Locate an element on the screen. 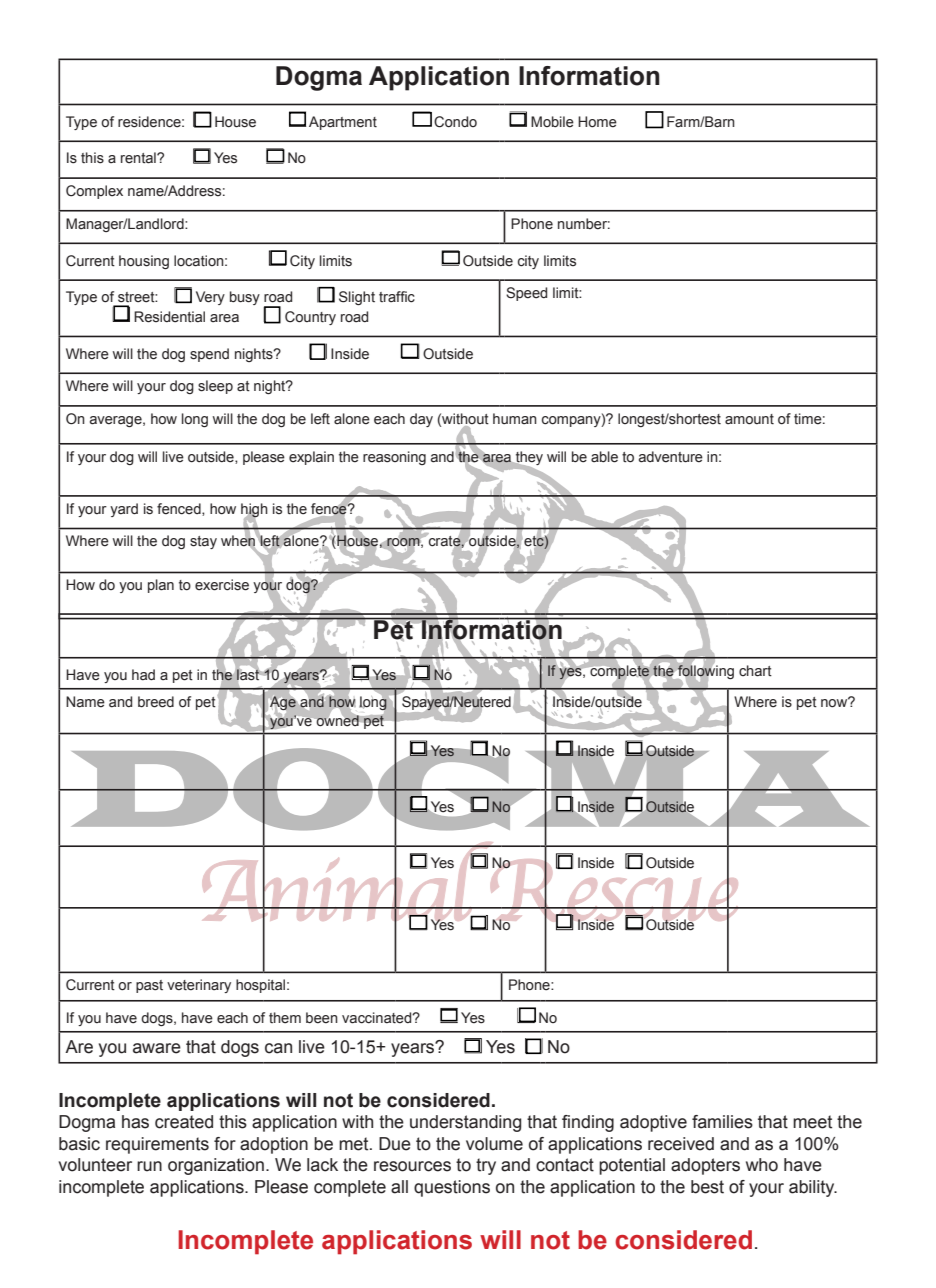 The height and width of the screenshot is (1288, 936). adventure is located at coordinates (671, 457).
